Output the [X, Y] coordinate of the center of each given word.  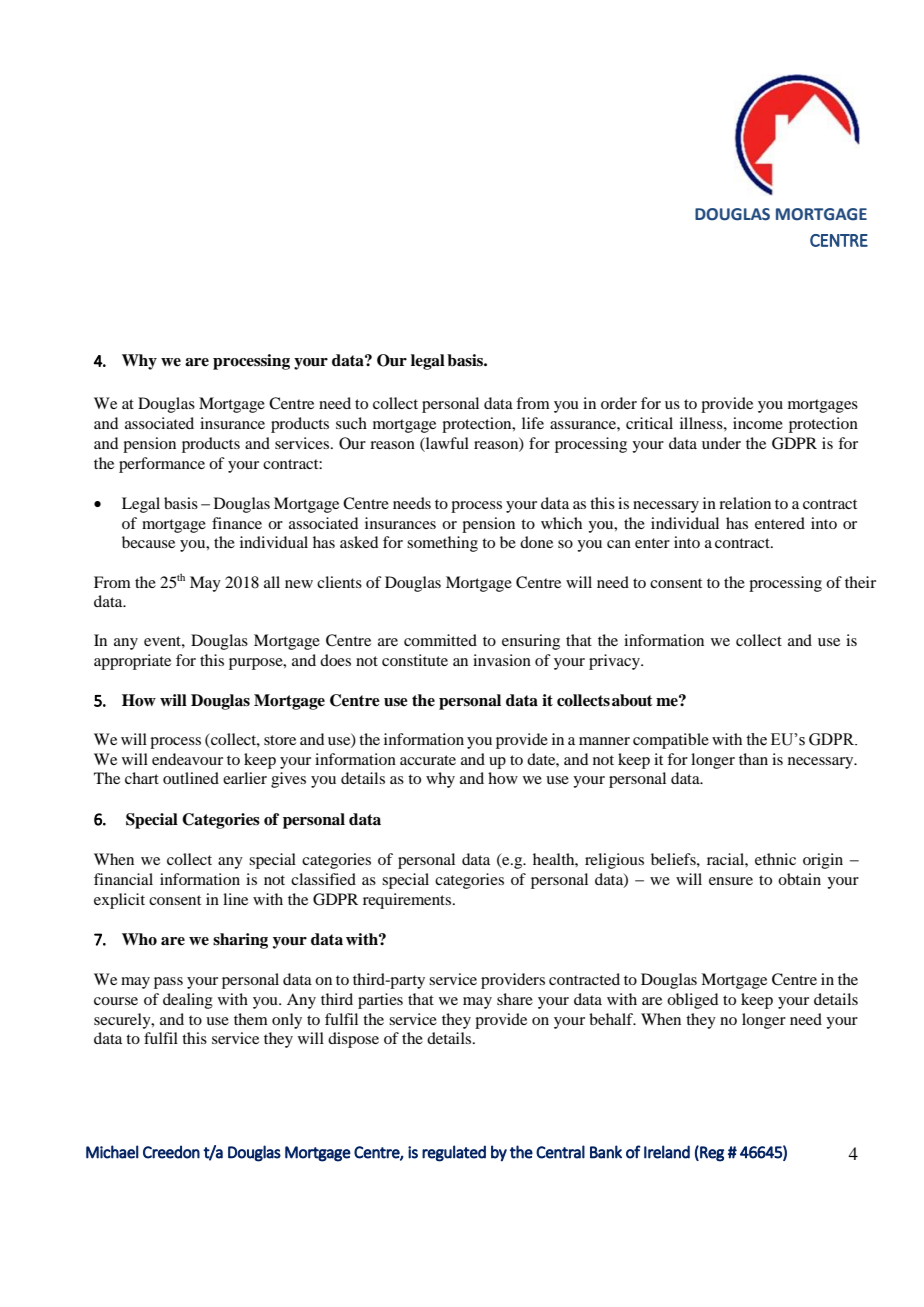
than [753, 759]
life [533, 423]
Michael [112, 1152]
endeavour [187, 759]
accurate [428, 760]
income [758, 423]
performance [162, 465]
